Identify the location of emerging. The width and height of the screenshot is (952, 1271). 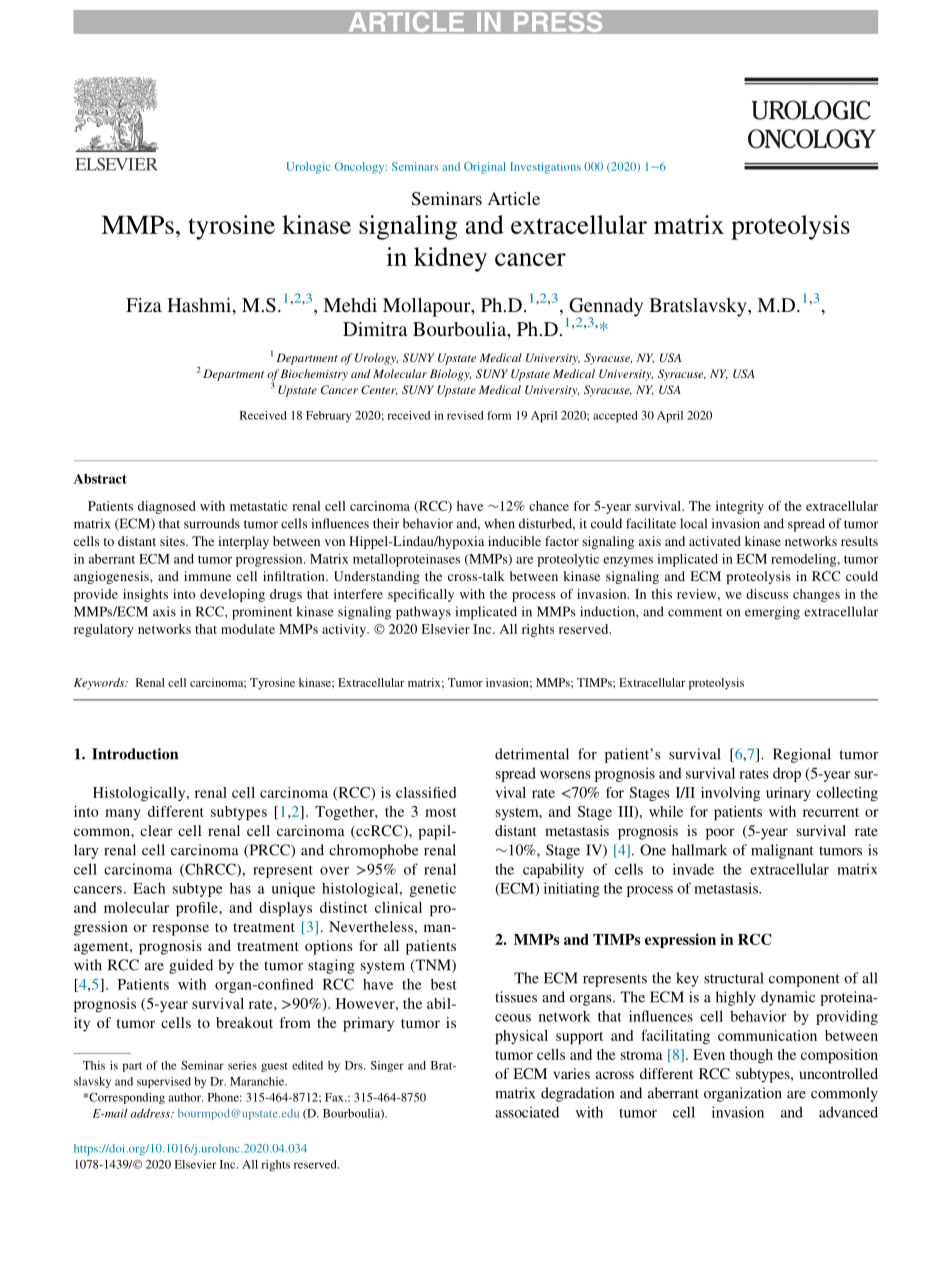
(772, 613).
